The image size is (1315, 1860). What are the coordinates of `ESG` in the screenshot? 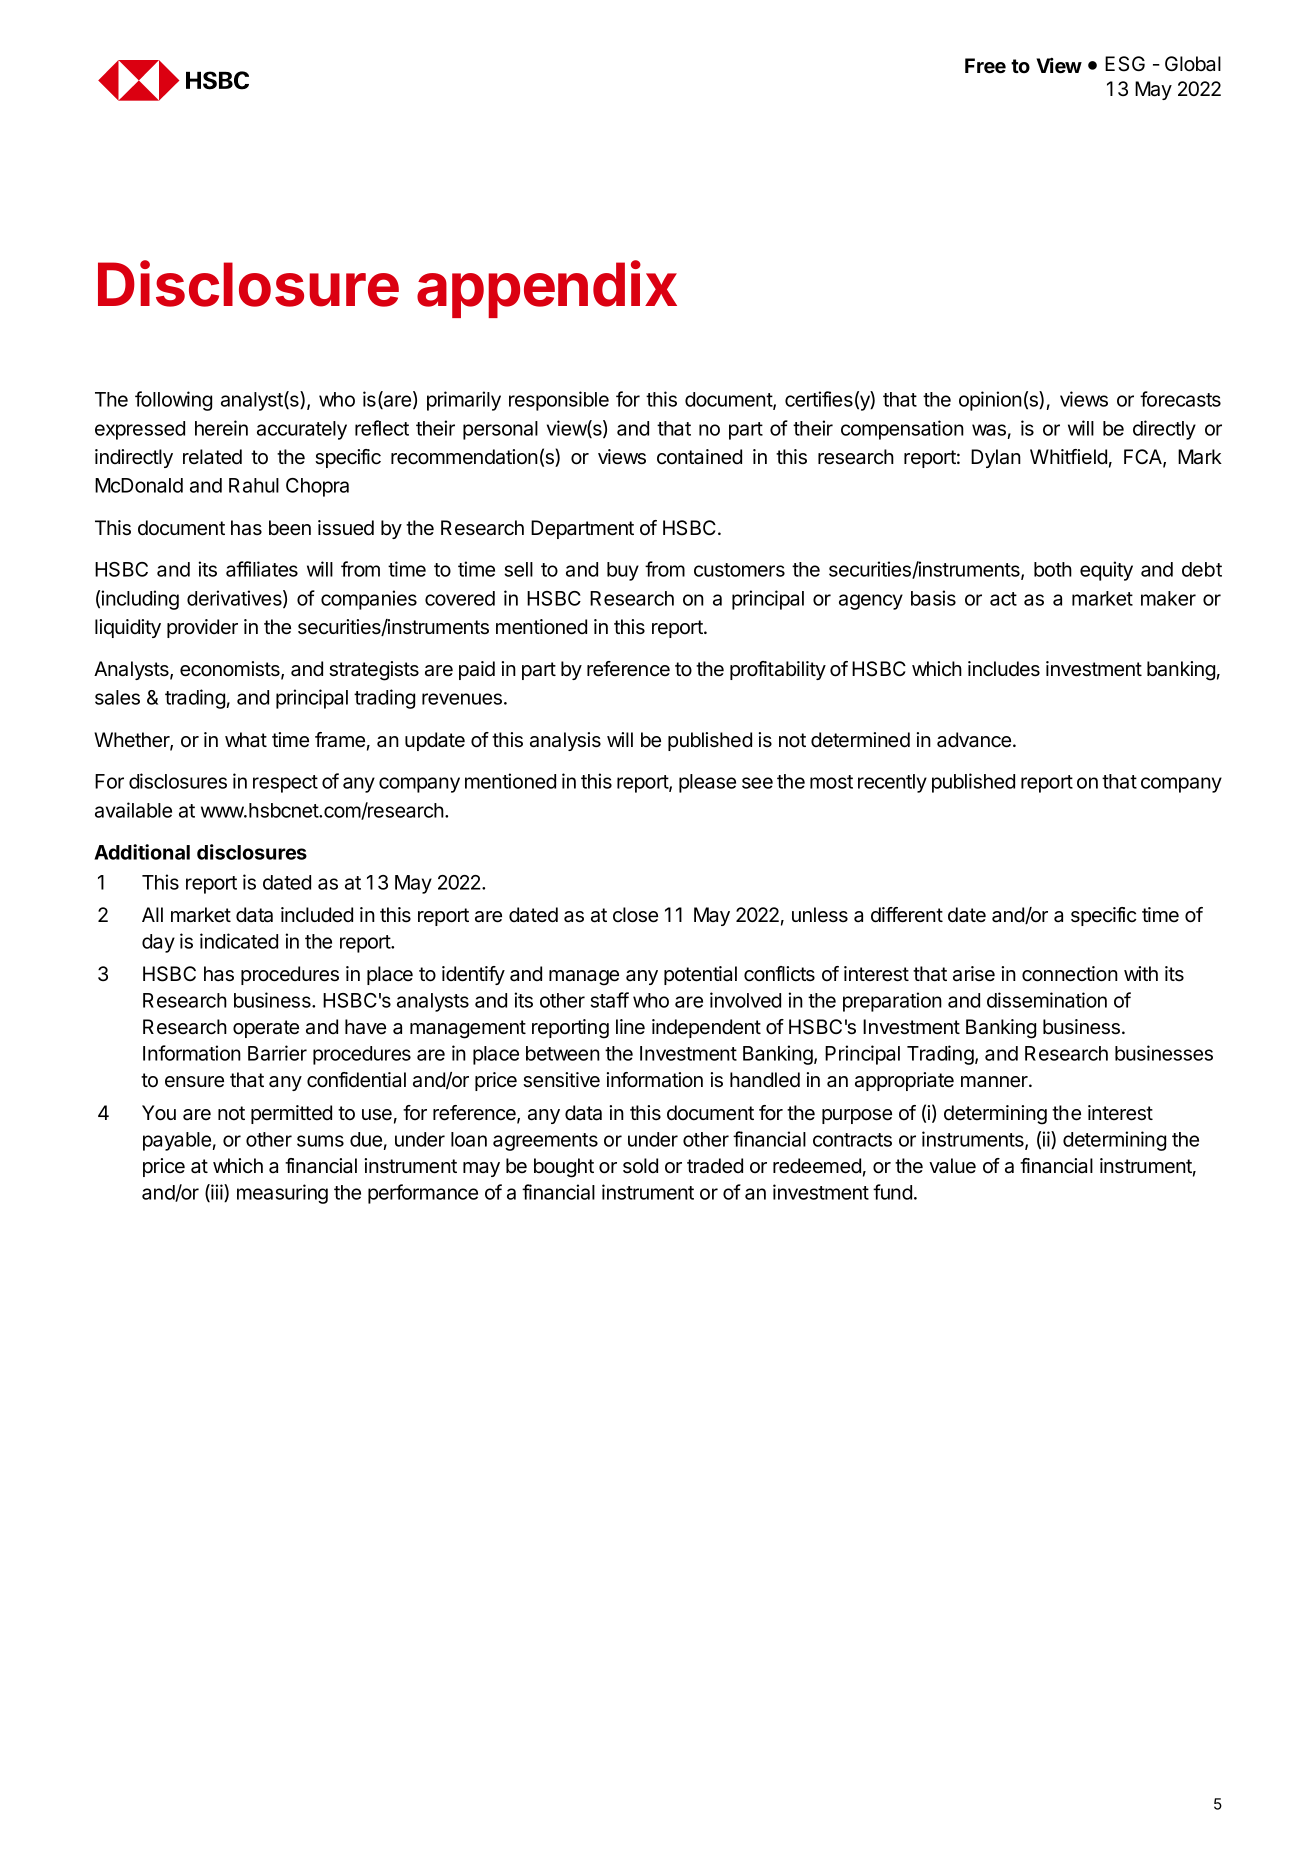 It's located at (1125, 64).
